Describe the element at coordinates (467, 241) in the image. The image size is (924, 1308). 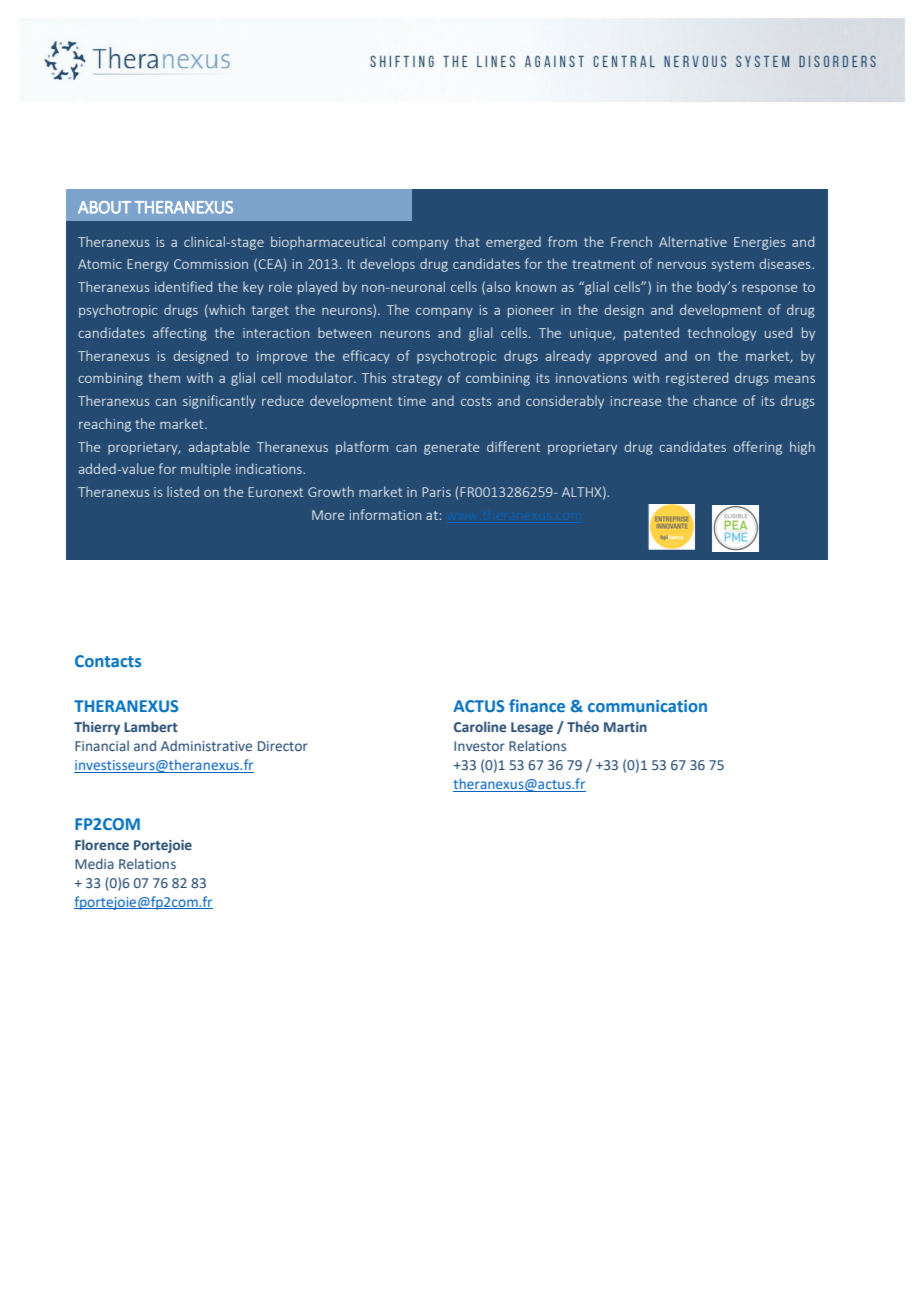
I see `that` at that location.
